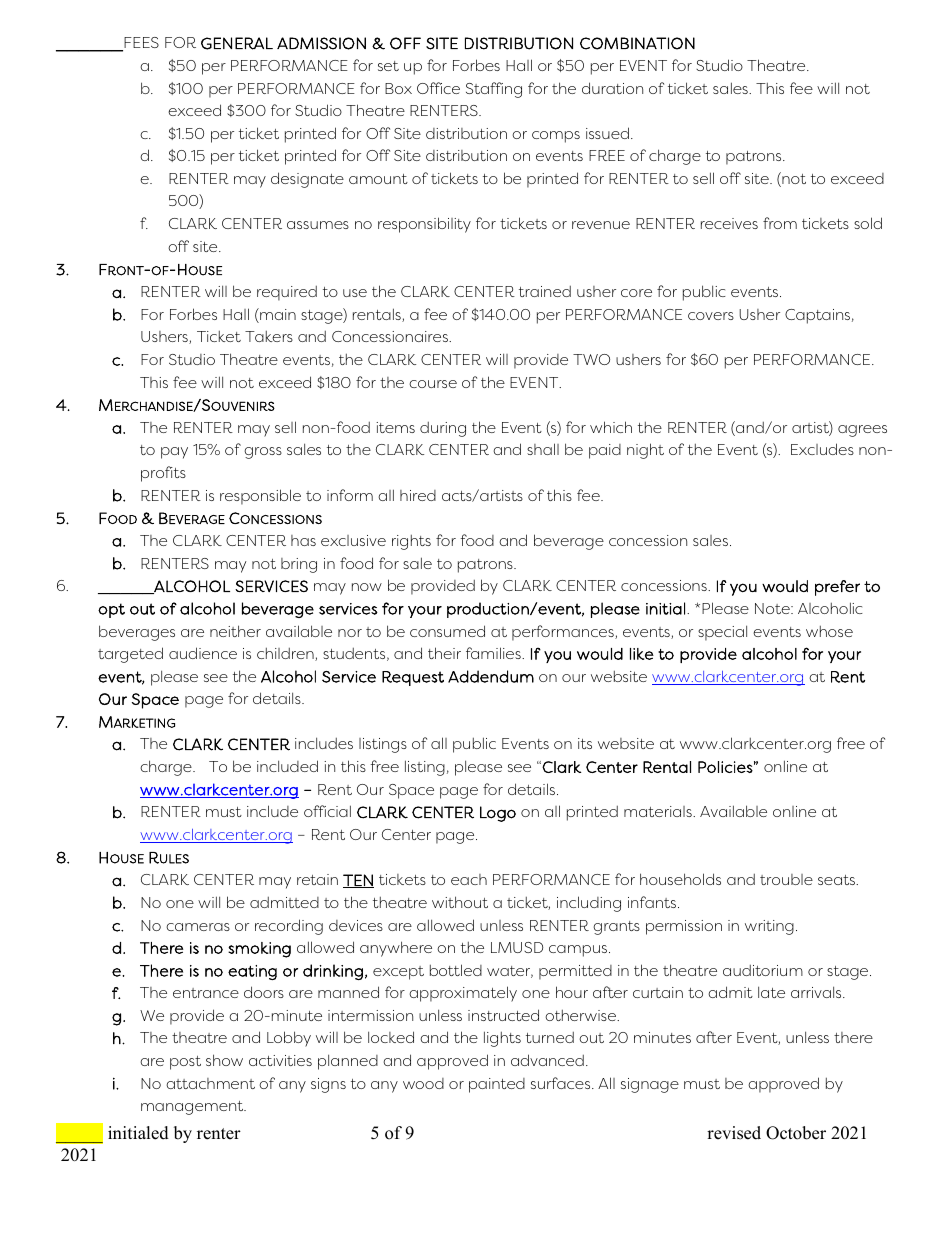 The height and width of the image is (1233, 952). Describe the element at coordinates (237, 43) in the image. I see `GENERAL` at that location.
